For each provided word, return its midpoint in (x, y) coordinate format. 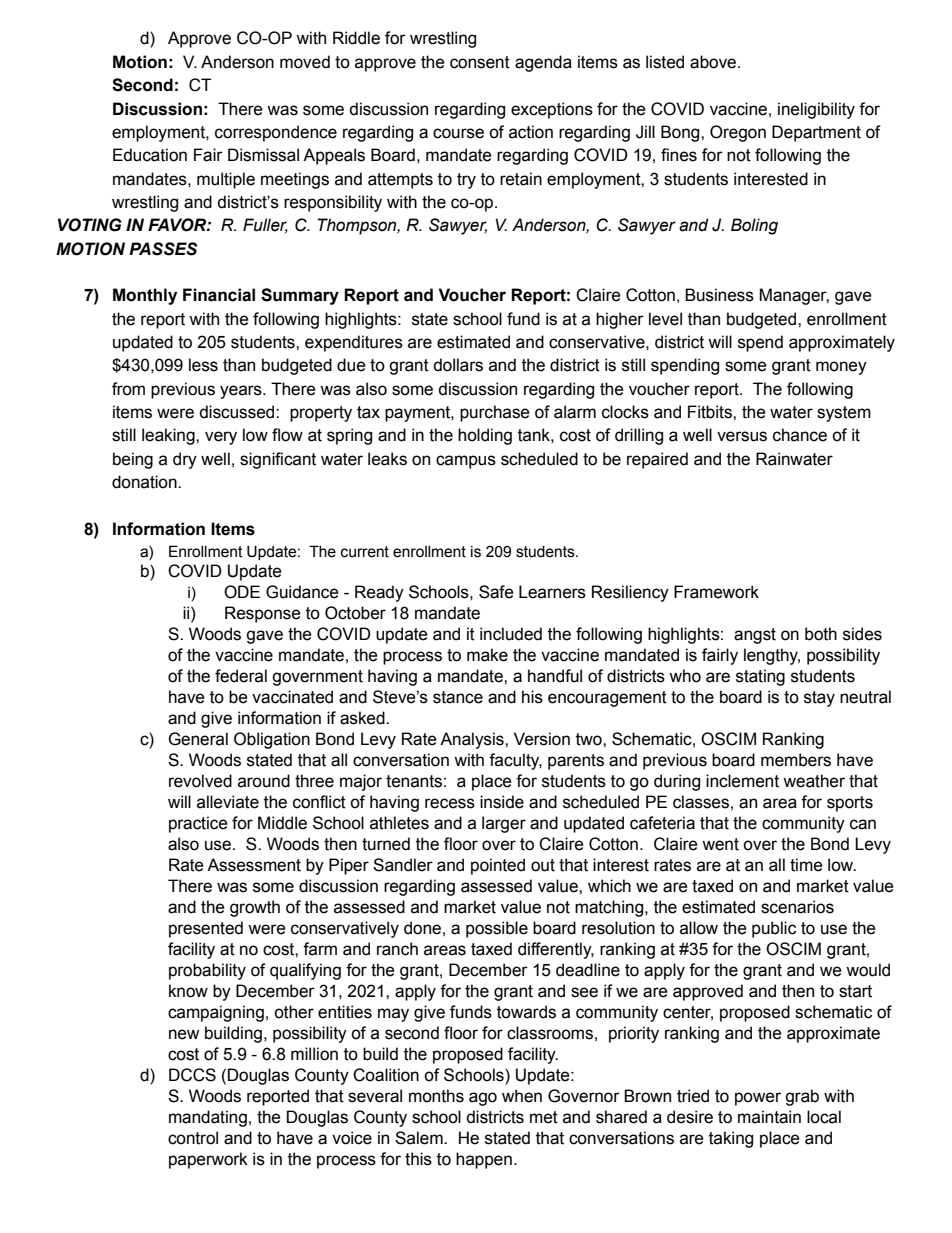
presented (206, 929)
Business (719, 295)
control (193, 1138)
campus (466, 462)
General (198, 739)
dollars (458, 365)
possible (497, 929)
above (714, 62)
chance (800, 435)
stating (760, 677)
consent (480, 62)
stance (458, 697)
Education (150, 155)
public (774, 929)
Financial (219, 295)
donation (145, 482)
